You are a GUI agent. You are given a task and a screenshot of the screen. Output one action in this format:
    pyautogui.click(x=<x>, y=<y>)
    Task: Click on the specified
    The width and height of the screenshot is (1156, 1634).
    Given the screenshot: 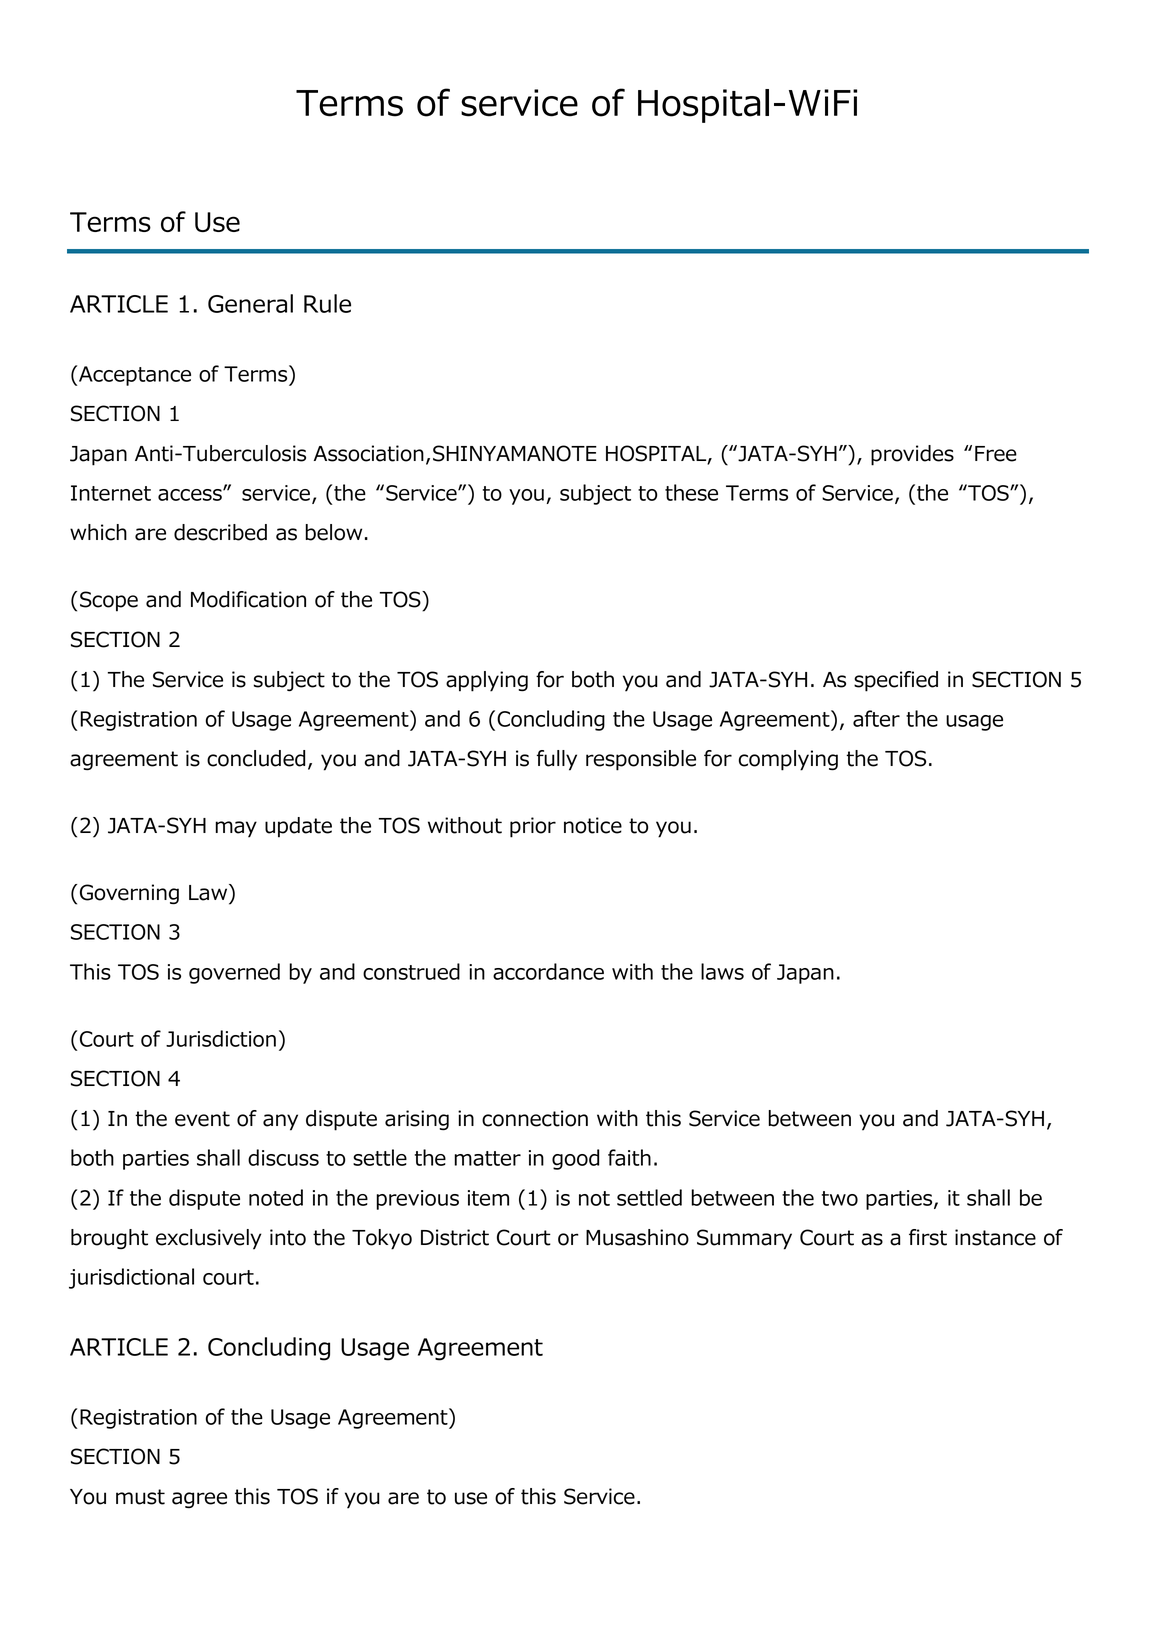 What is the action you would take?
    pyautogui.click(x=896, y=681)
